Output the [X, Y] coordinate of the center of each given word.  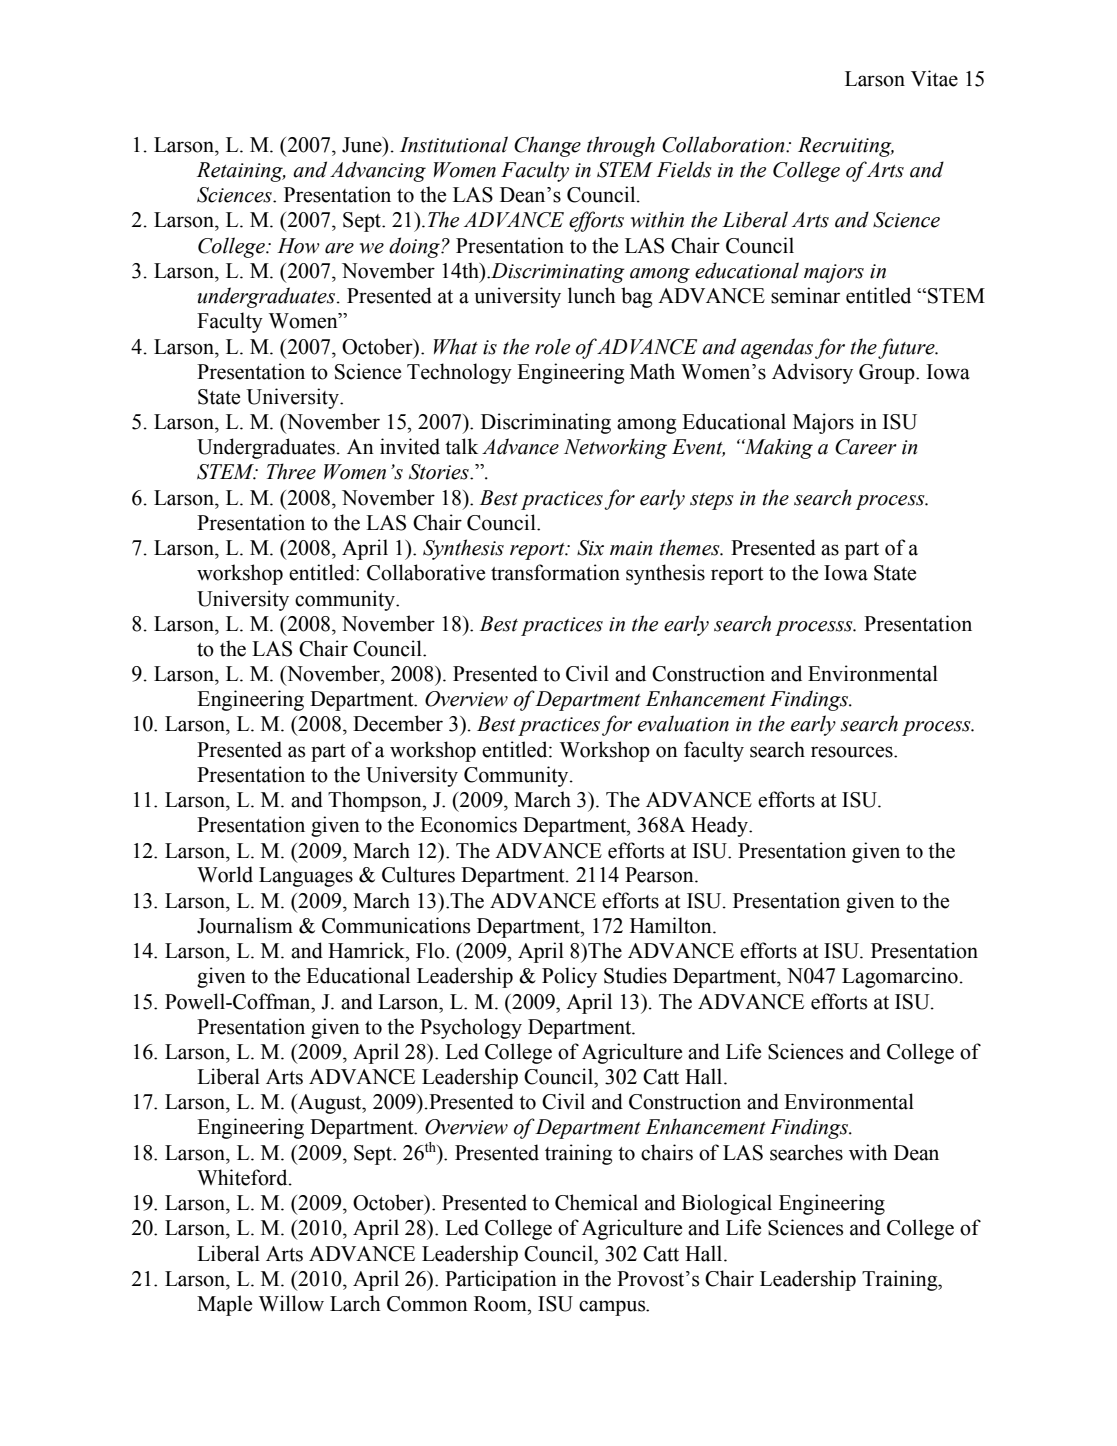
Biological [727, 1204]
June [363, 145]
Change [547, 146]
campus [613, 1308]
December [398, 723]
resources [853, 752]
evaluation [683, 723]
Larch [355, 1303]
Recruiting [846, 147]
